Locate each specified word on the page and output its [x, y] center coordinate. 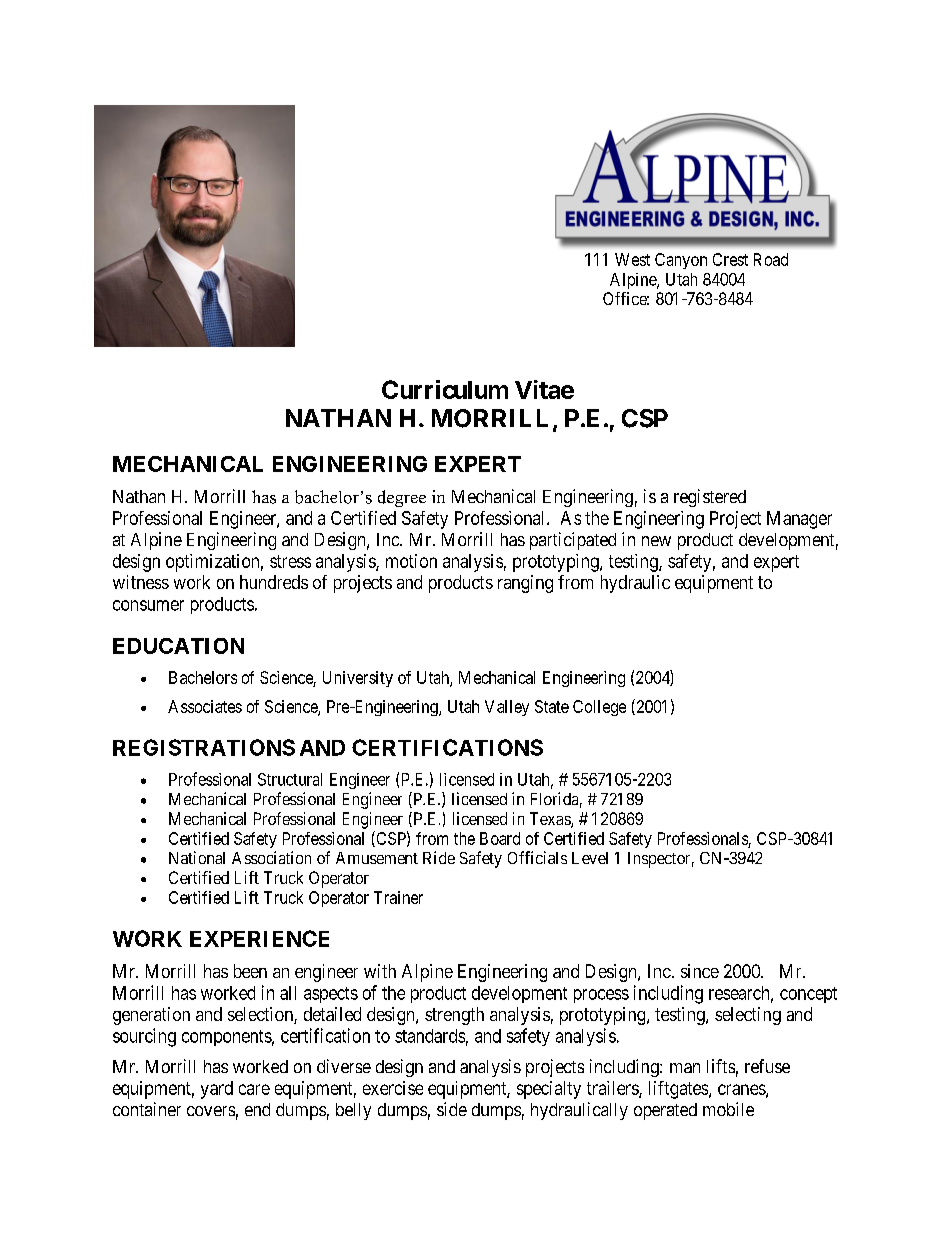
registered [710, 498]
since [700, 971]
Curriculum [445, 389]
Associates [205, 706]
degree [402, 498]
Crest [730, 259]
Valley [507, 708]
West [632, 259]
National [197, 857]
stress [290, 561]
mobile [728, 1109]
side [452, 1109]
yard [217, 1090]
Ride [439, 857]
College [599, 708]
